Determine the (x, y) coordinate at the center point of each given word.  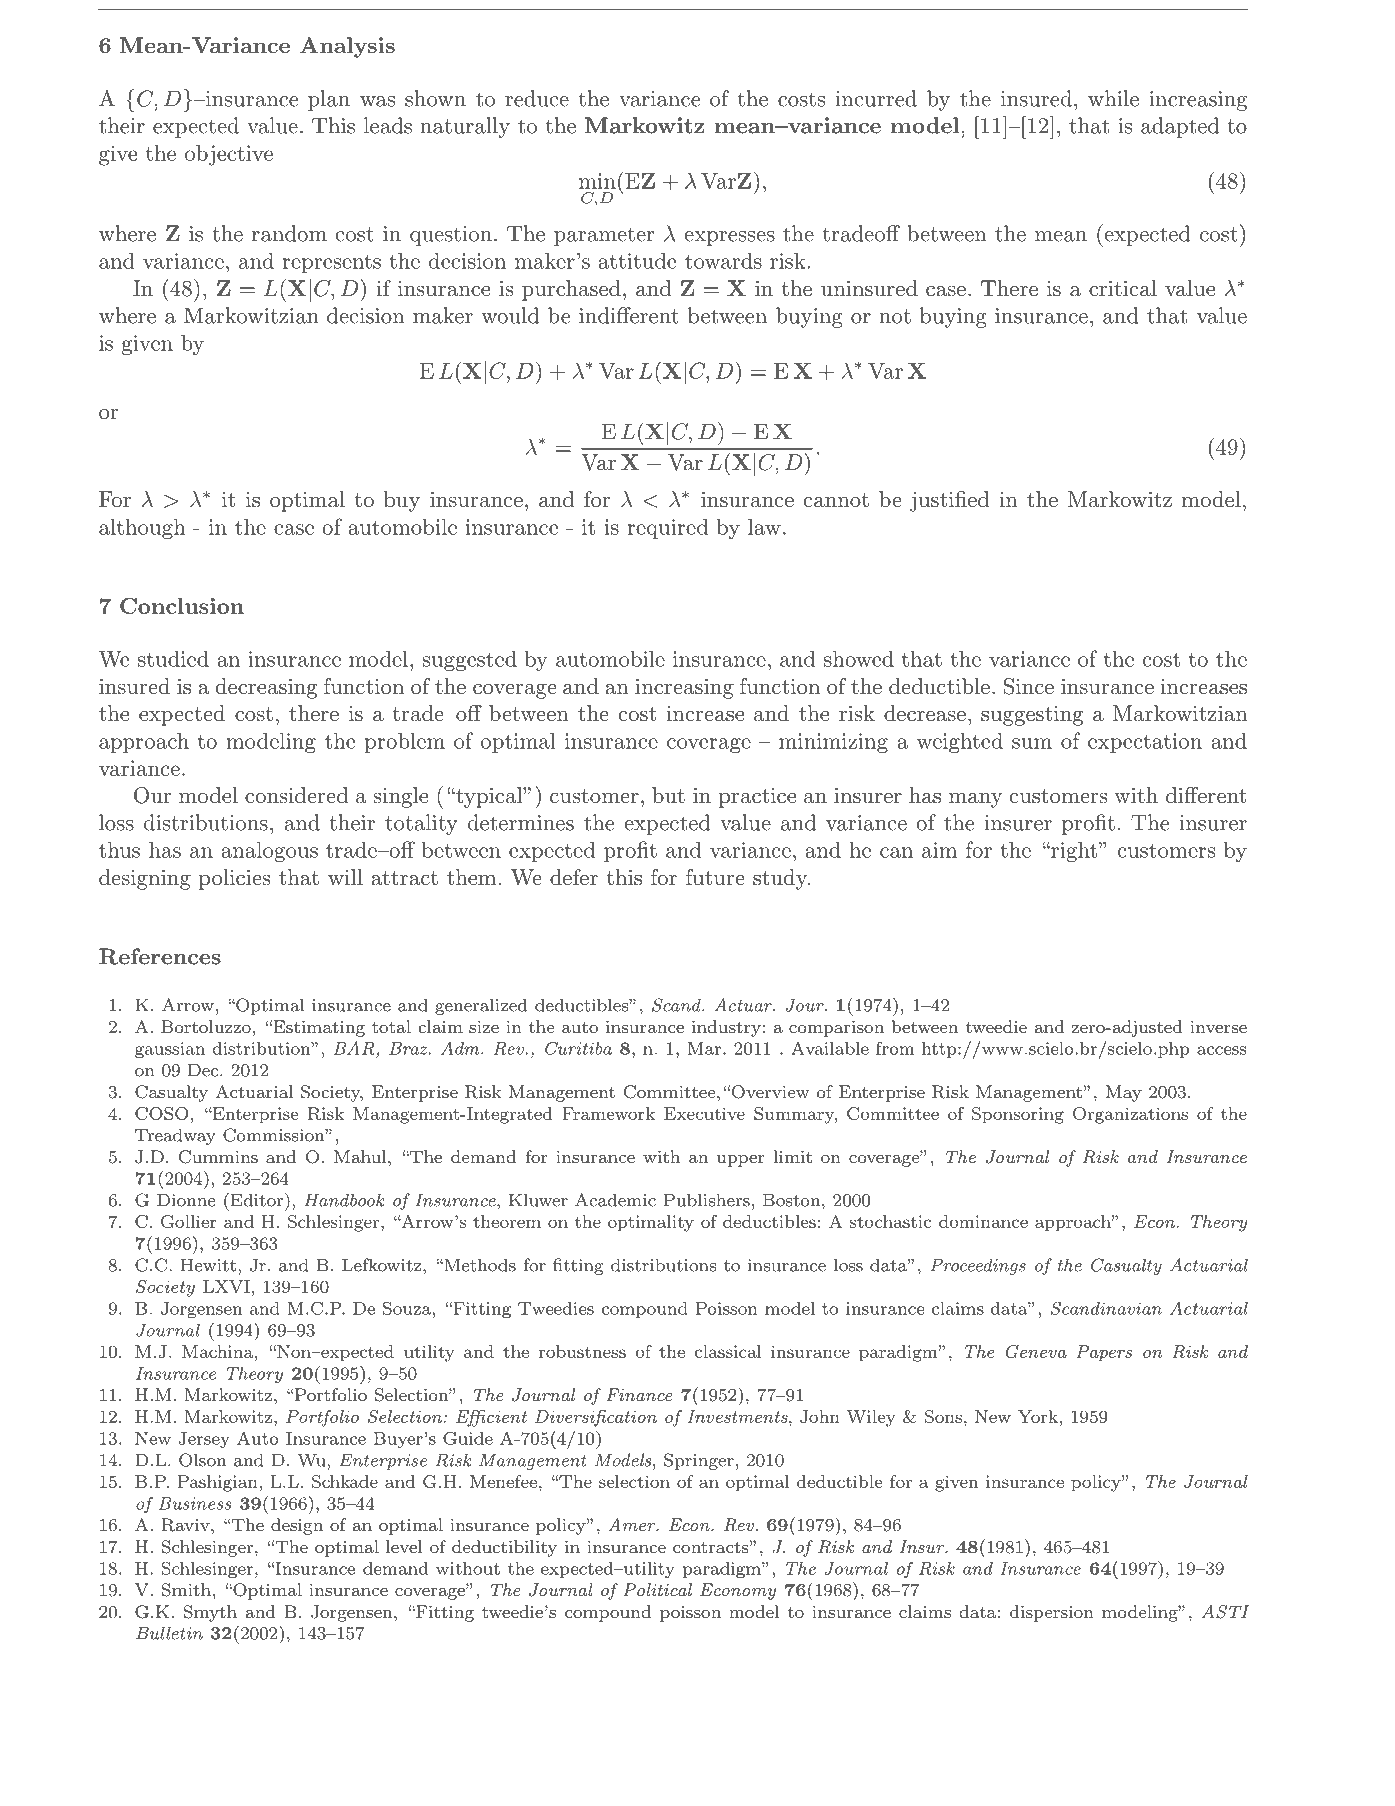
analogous (269, 851)
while (1113, 98)
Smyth (210, 1613)
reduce (537, 98)
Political (657, 1589)
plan (329, 100)
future (715, 877)
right (1073, 852)
